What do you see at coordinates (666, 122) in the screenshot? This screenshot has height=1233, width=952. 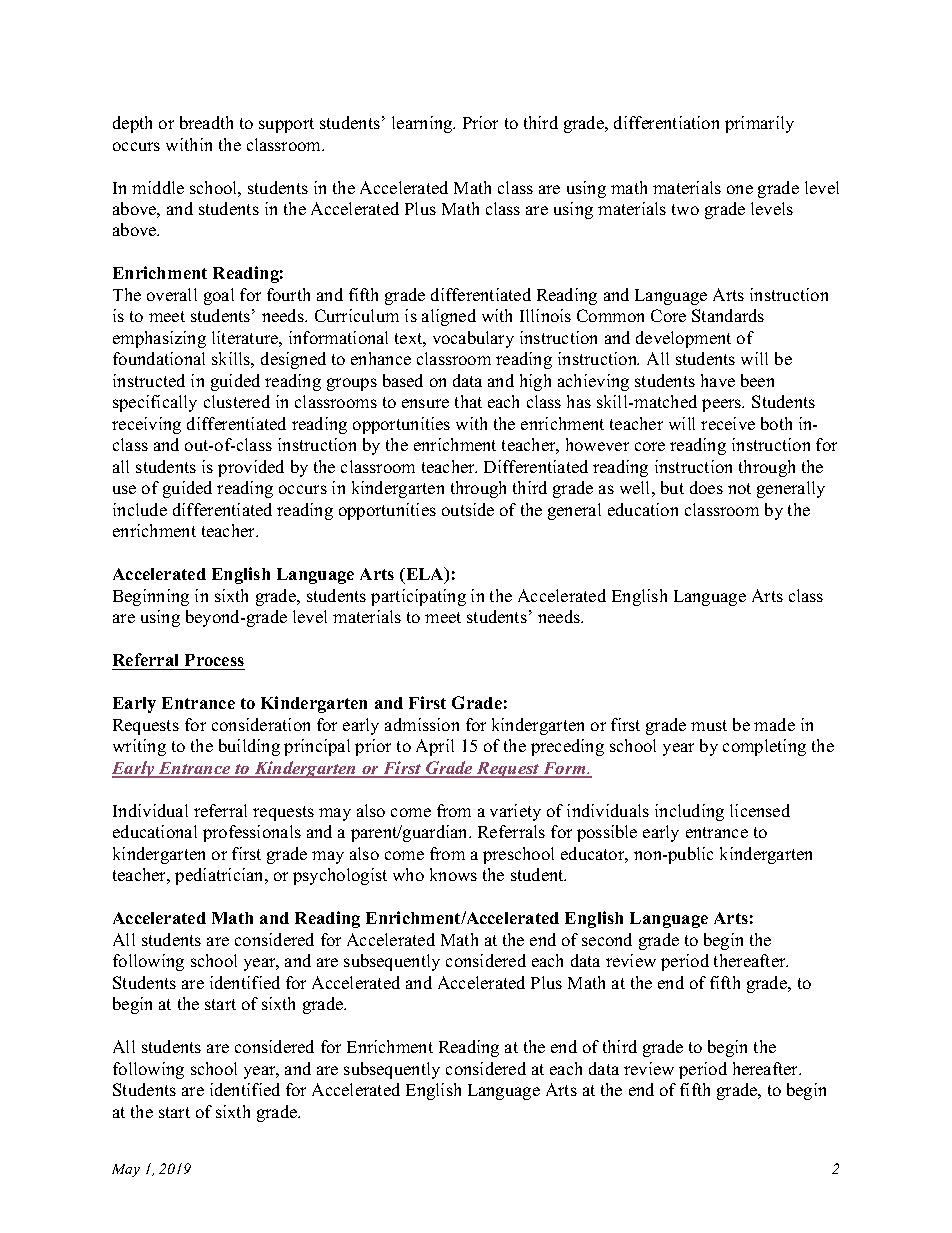 I see `differentiation` at bounding box center [666, 122].
